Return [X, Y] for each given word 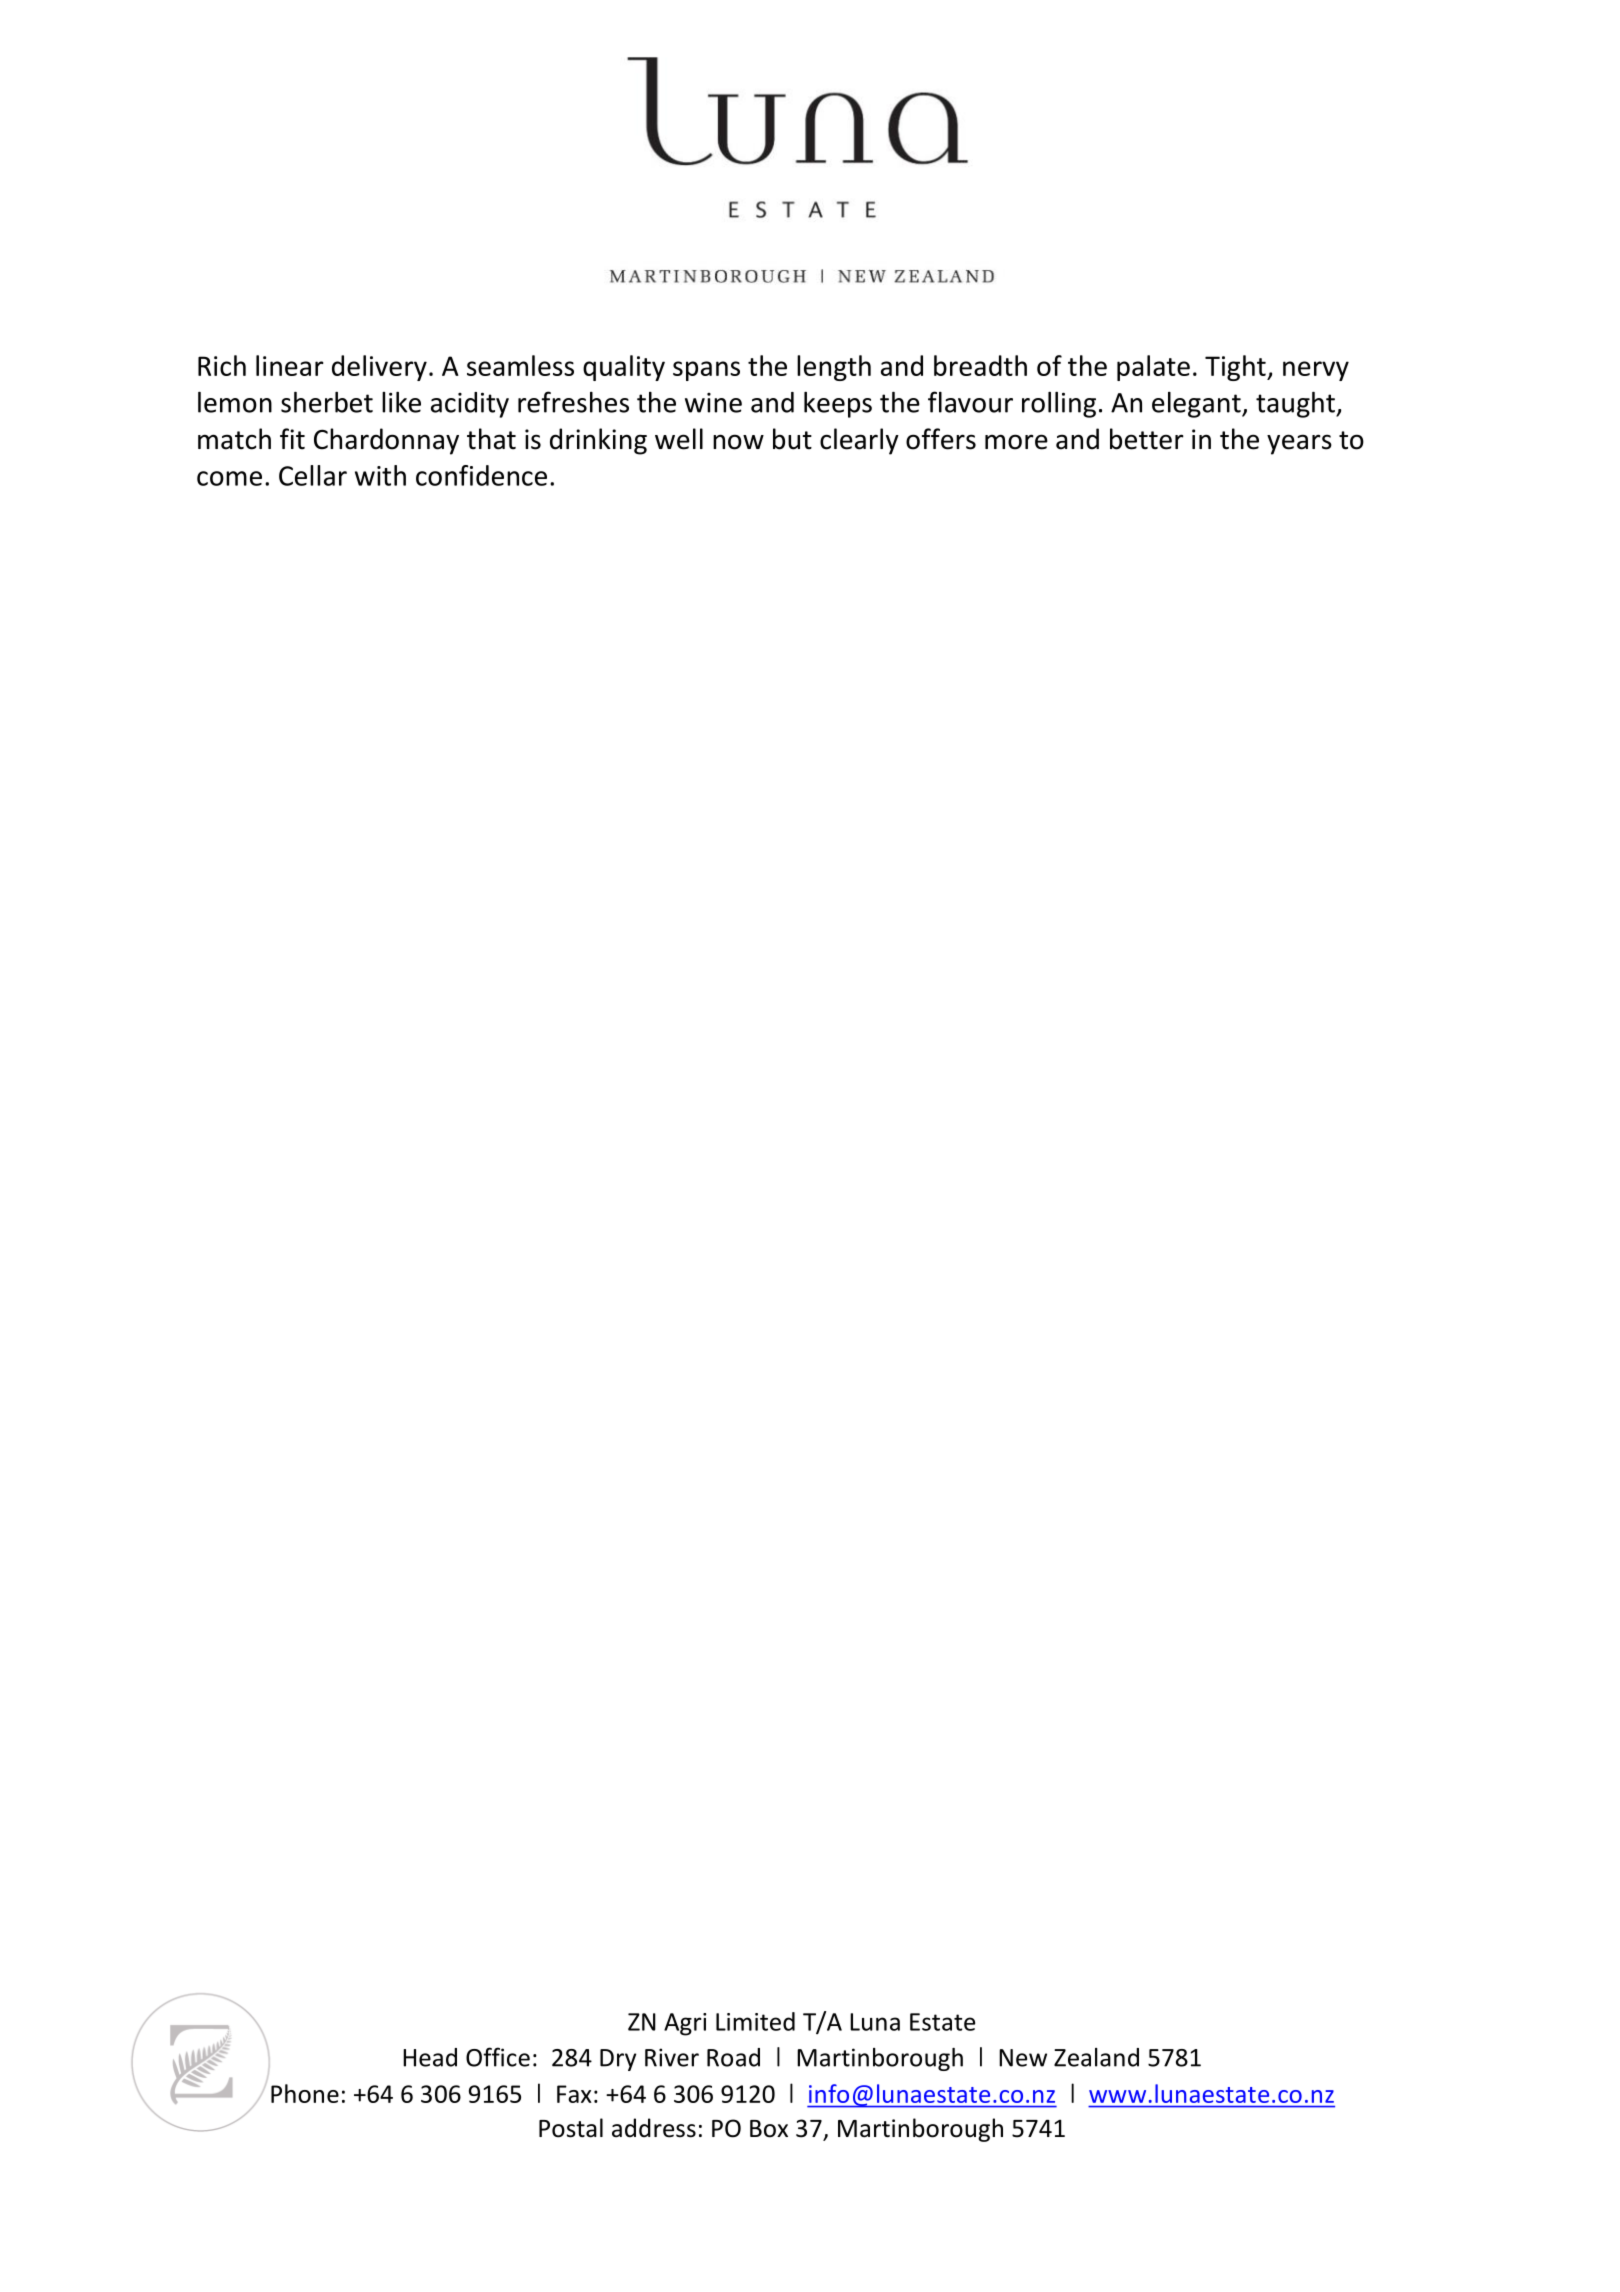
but [792, 439]
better [1147, 439]
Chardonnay [386, 441]
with [380, 475]
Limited [755, 2021]
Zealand [1096, 2057]
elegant [1197, 405]
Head [430, 2057]
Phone [305, 2093]
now [738, 442]
